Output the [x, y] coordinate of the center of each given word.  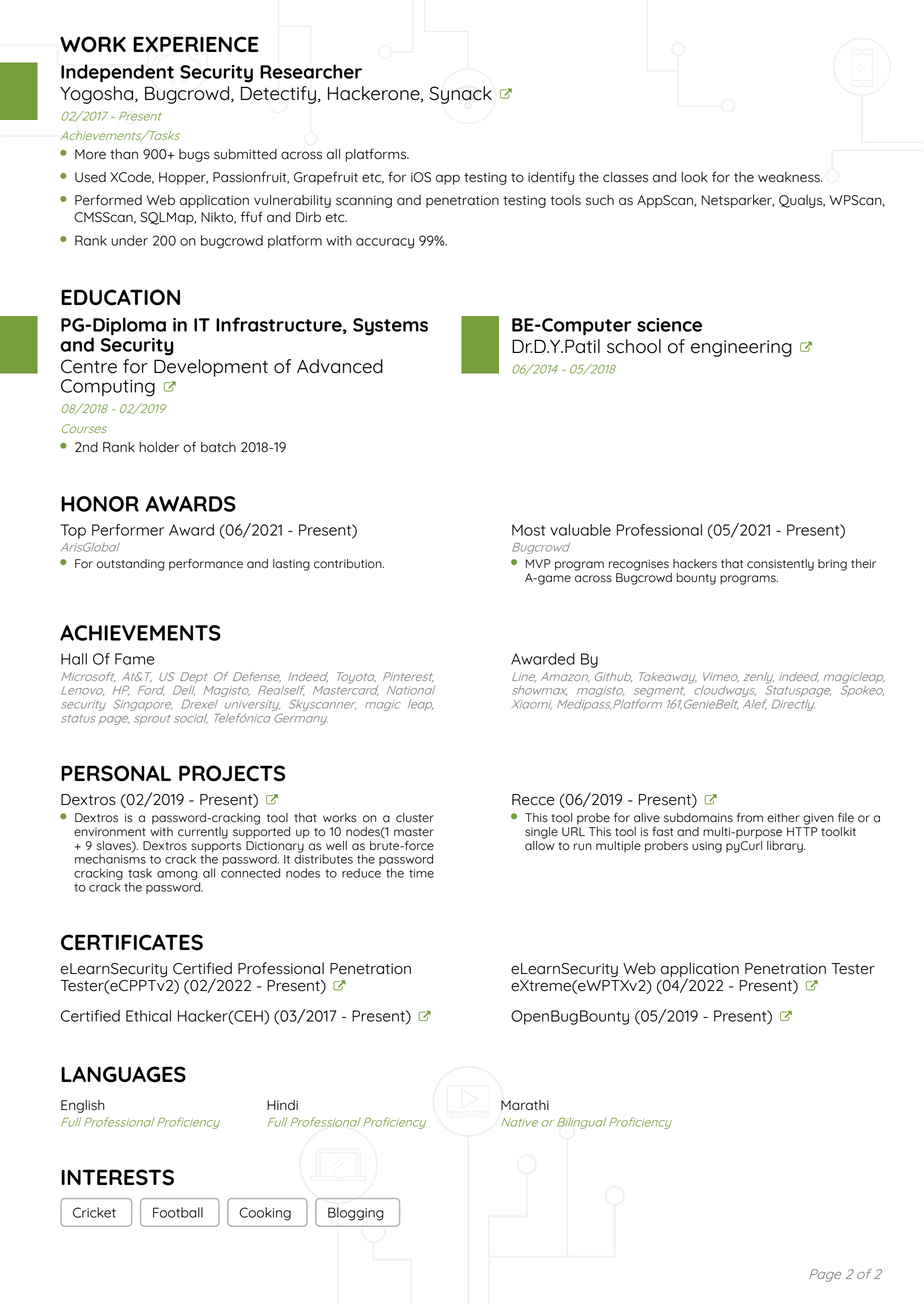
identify [551, 178]
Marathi [525, 1105]
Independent [117, 73]
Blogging [356, 1214]
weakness [790, 177]
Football [178, 1212]
